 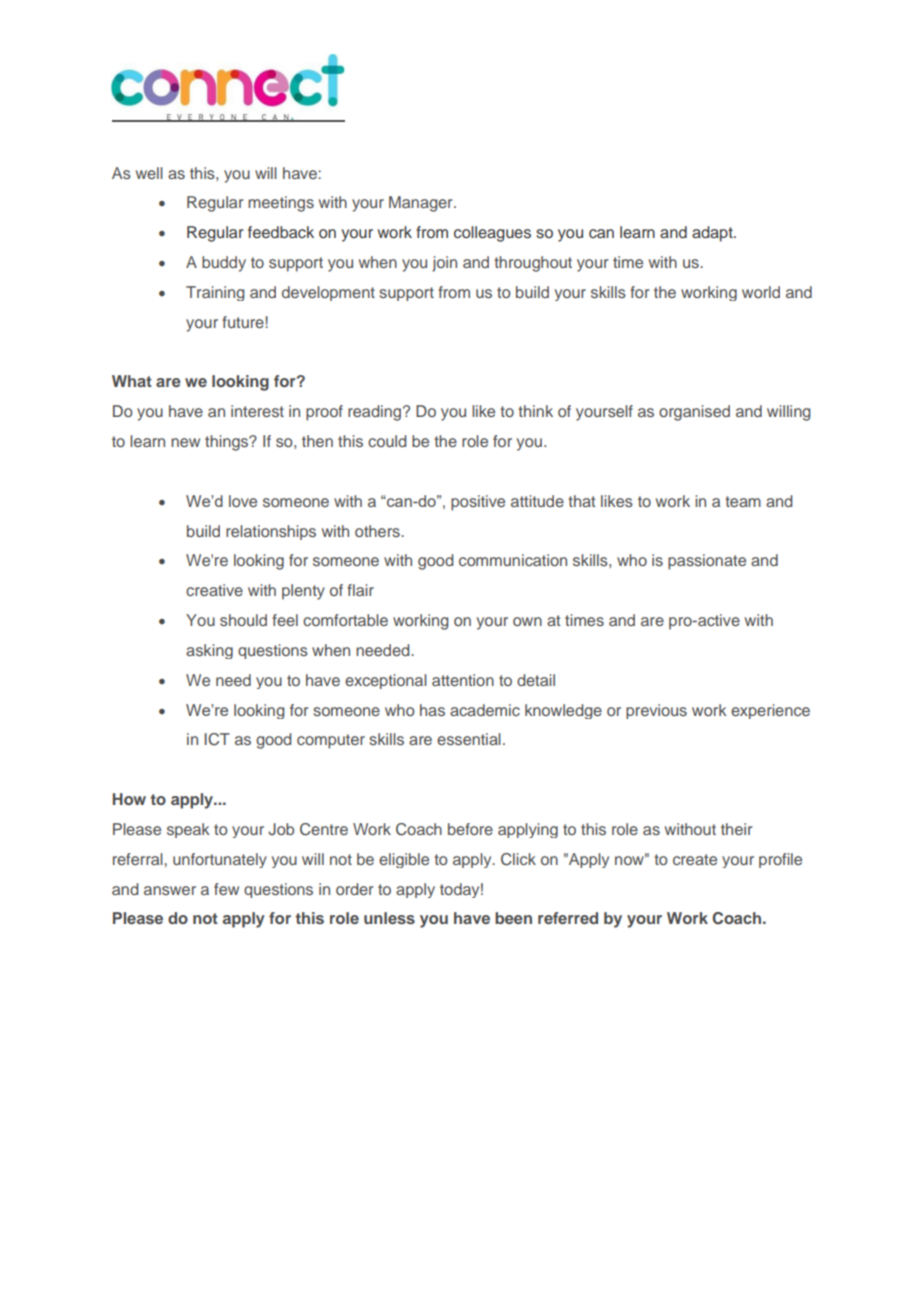 What do you see at coordinates (513, 918) in the screenshot?
I see `been` at bounding box center [513, 918].
